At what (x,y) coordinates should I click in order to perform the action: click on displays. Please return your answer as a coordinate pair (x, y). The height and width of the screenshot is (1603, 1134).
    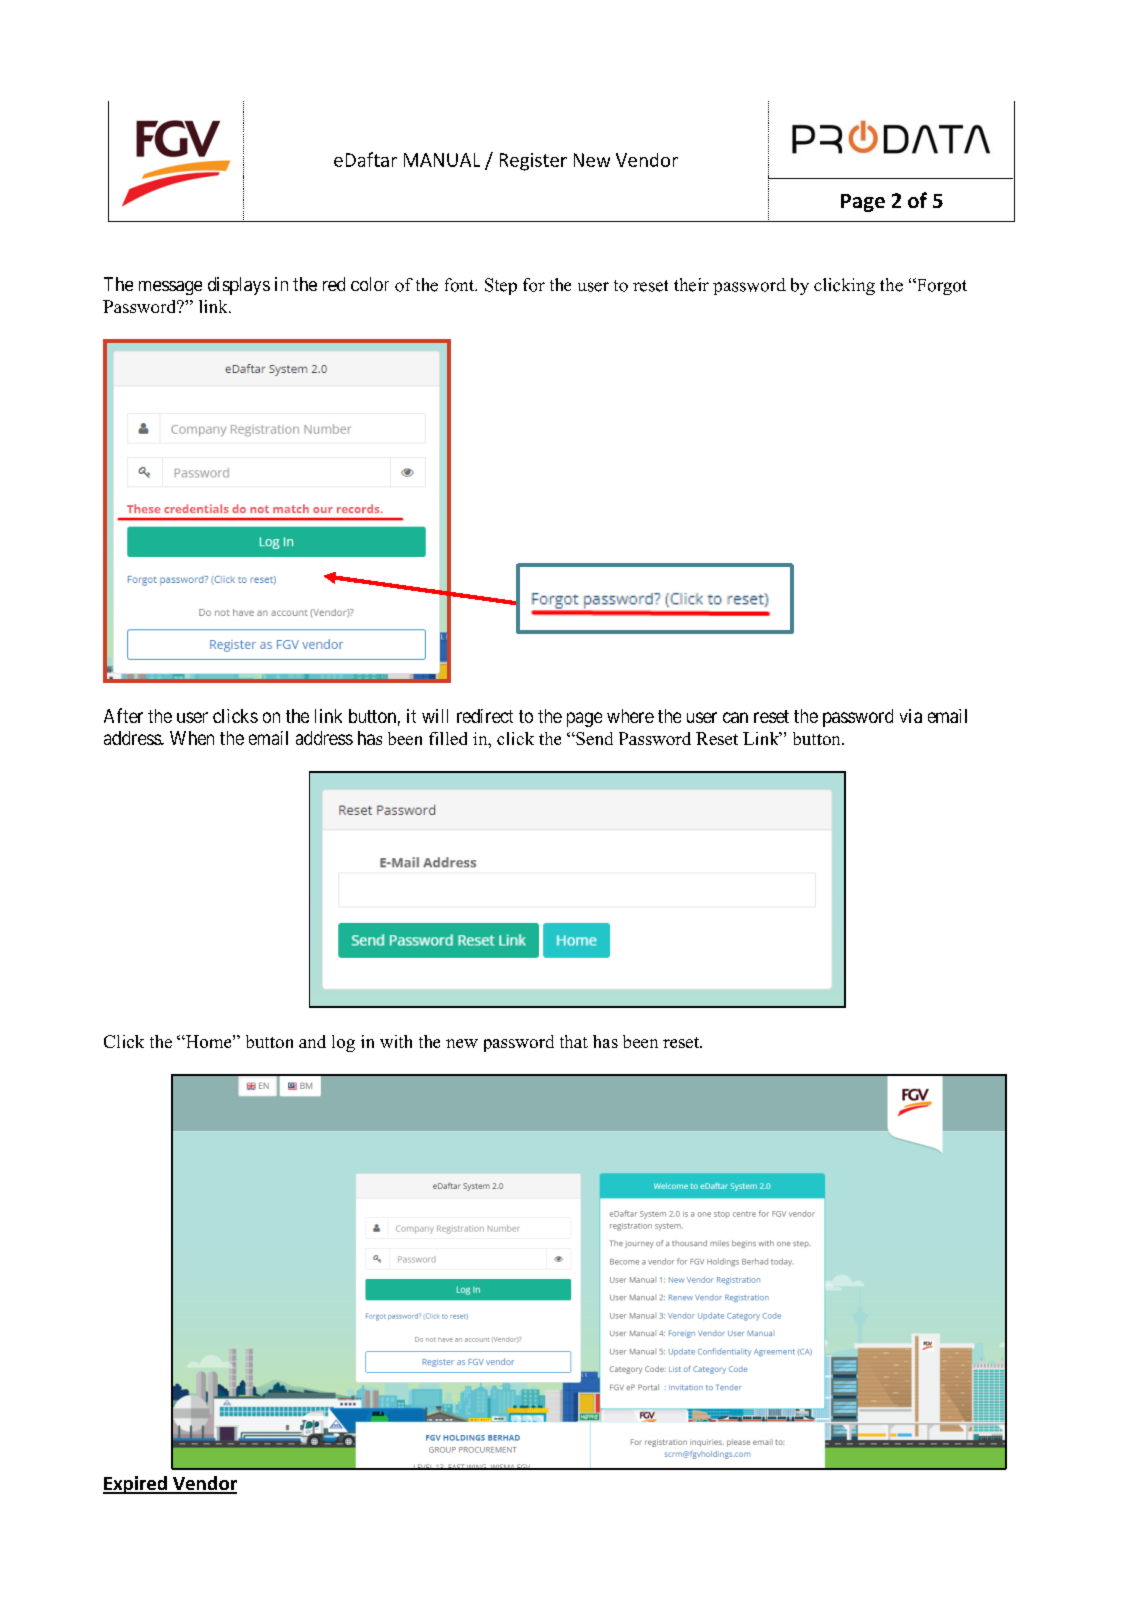
    Looking at the image, I should click on (239, 286).
